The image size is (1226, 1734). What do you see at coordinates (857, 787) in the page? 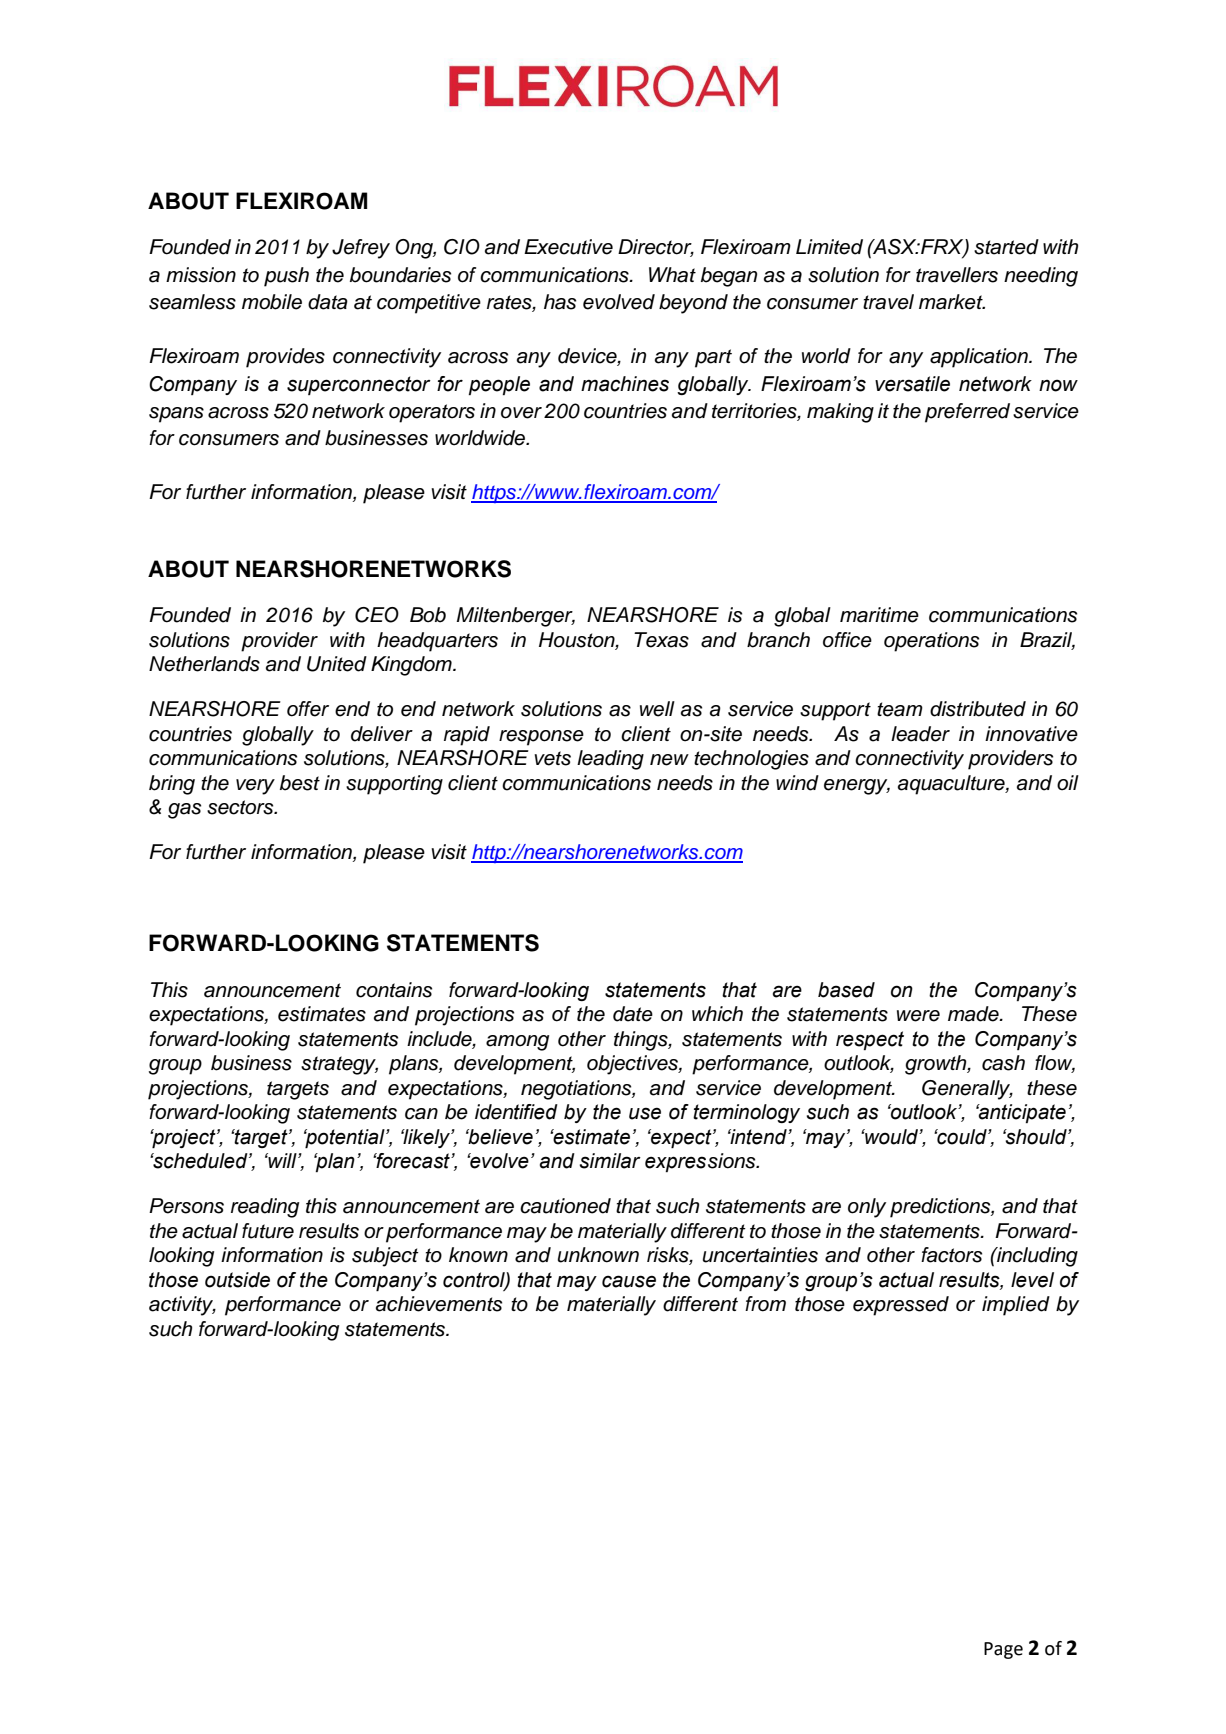
I see `energy` at bounding box center [857, 787].
